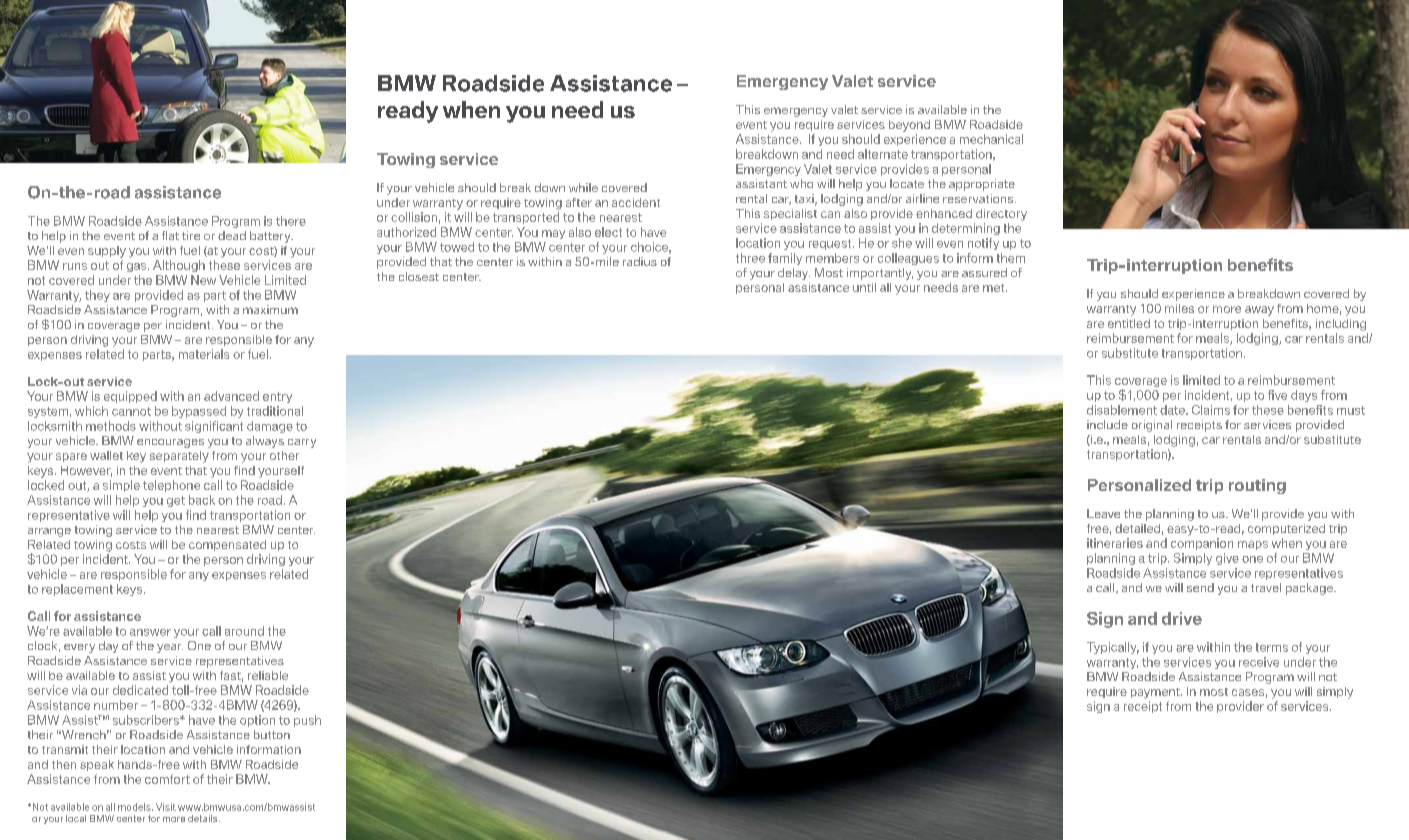 The height and width of the page is (840, 1409). I want to click on push, so click(307, 721).
